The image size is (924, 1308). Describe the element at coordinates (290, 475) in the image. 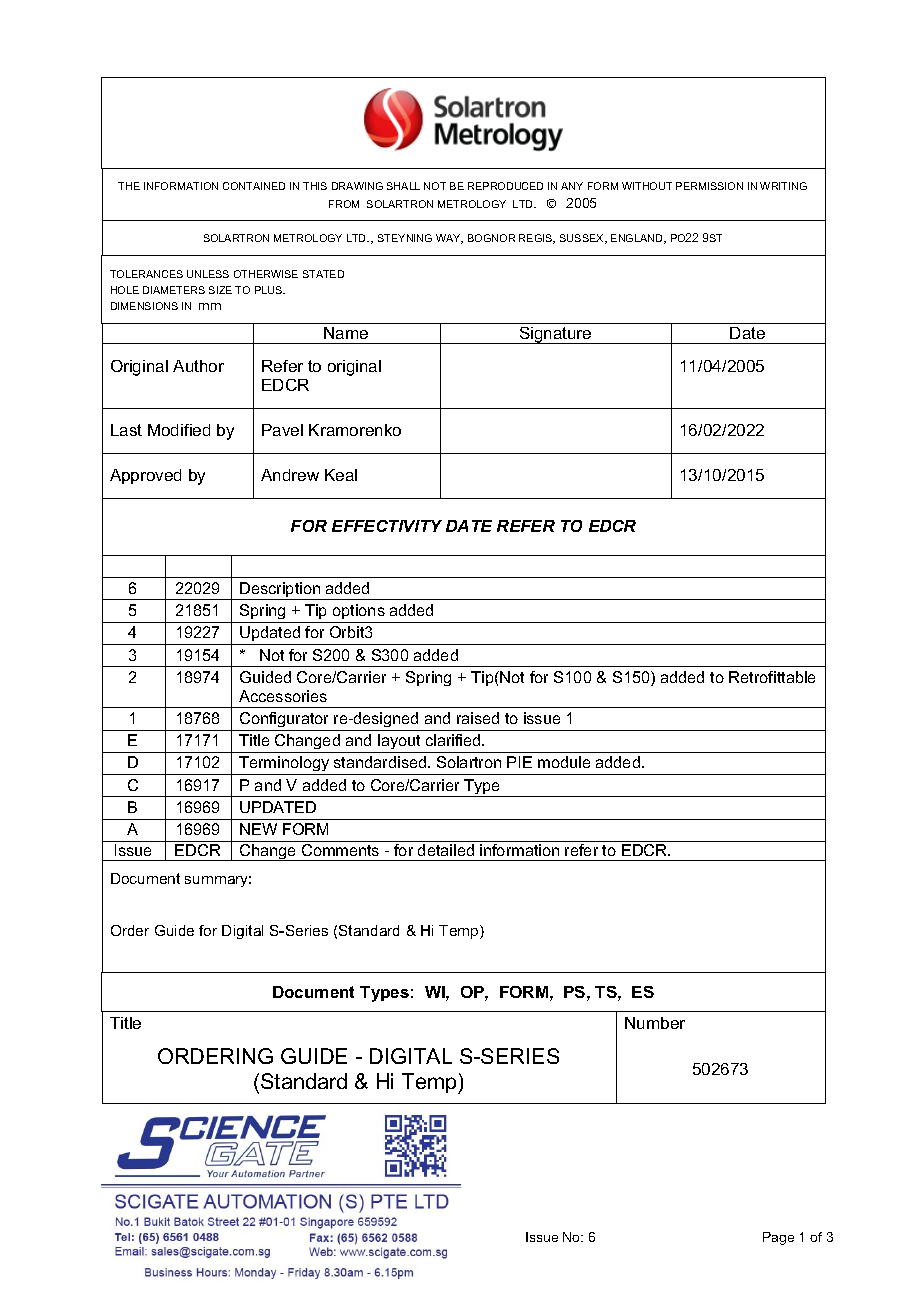

I see `Andrew` at that location.
